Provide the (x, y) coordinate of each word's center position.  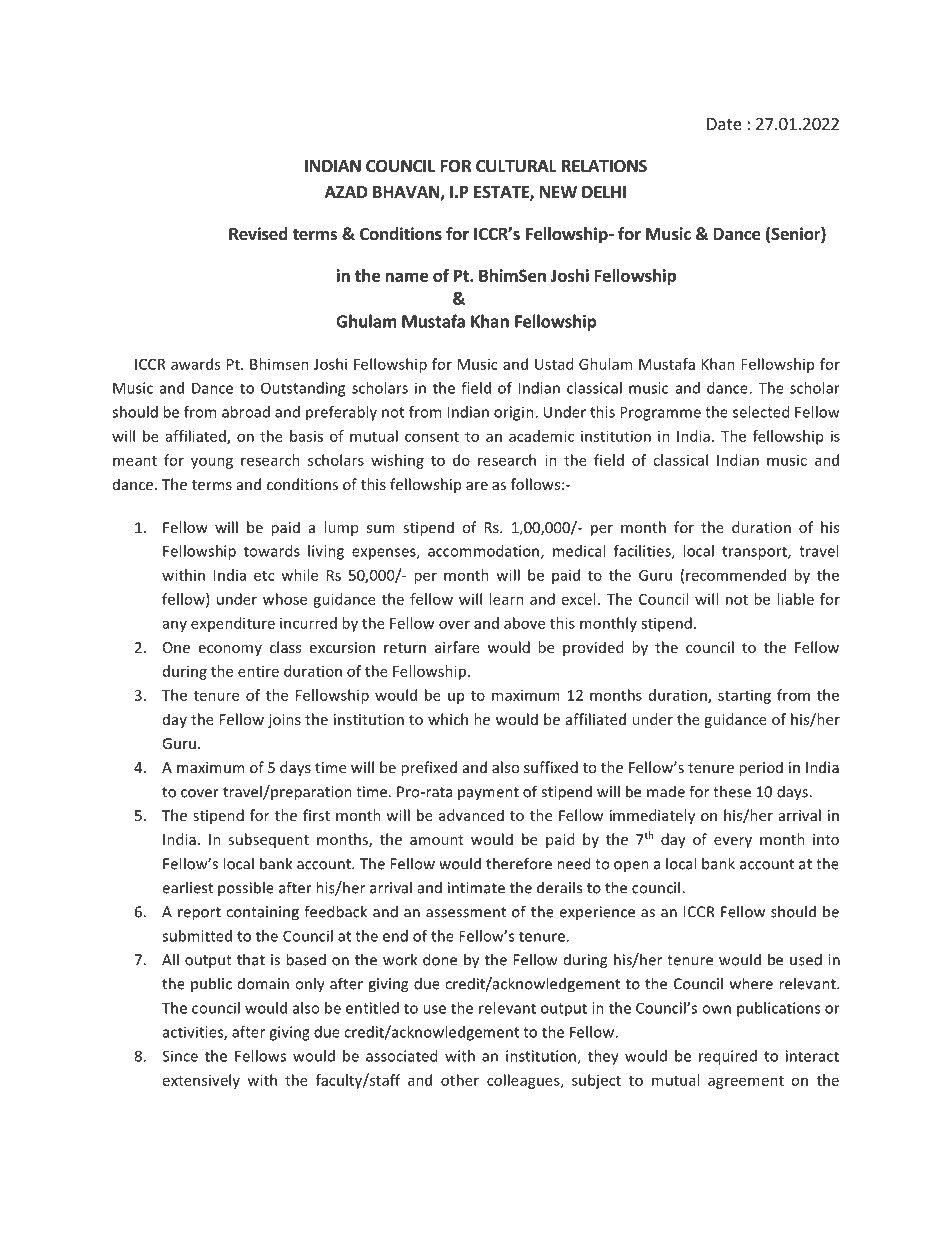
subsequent (268, 840)
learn (506, 599)
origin (515, 413)
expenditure (233, 624)
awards (195, 364)
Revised (258, 234)
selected (761, 412)
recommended (736, 575)
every (733, 842)
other (460, 1080)
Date (724, 124)
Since (180, 1056)
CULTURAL (516, 166)
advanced (471, 815)
